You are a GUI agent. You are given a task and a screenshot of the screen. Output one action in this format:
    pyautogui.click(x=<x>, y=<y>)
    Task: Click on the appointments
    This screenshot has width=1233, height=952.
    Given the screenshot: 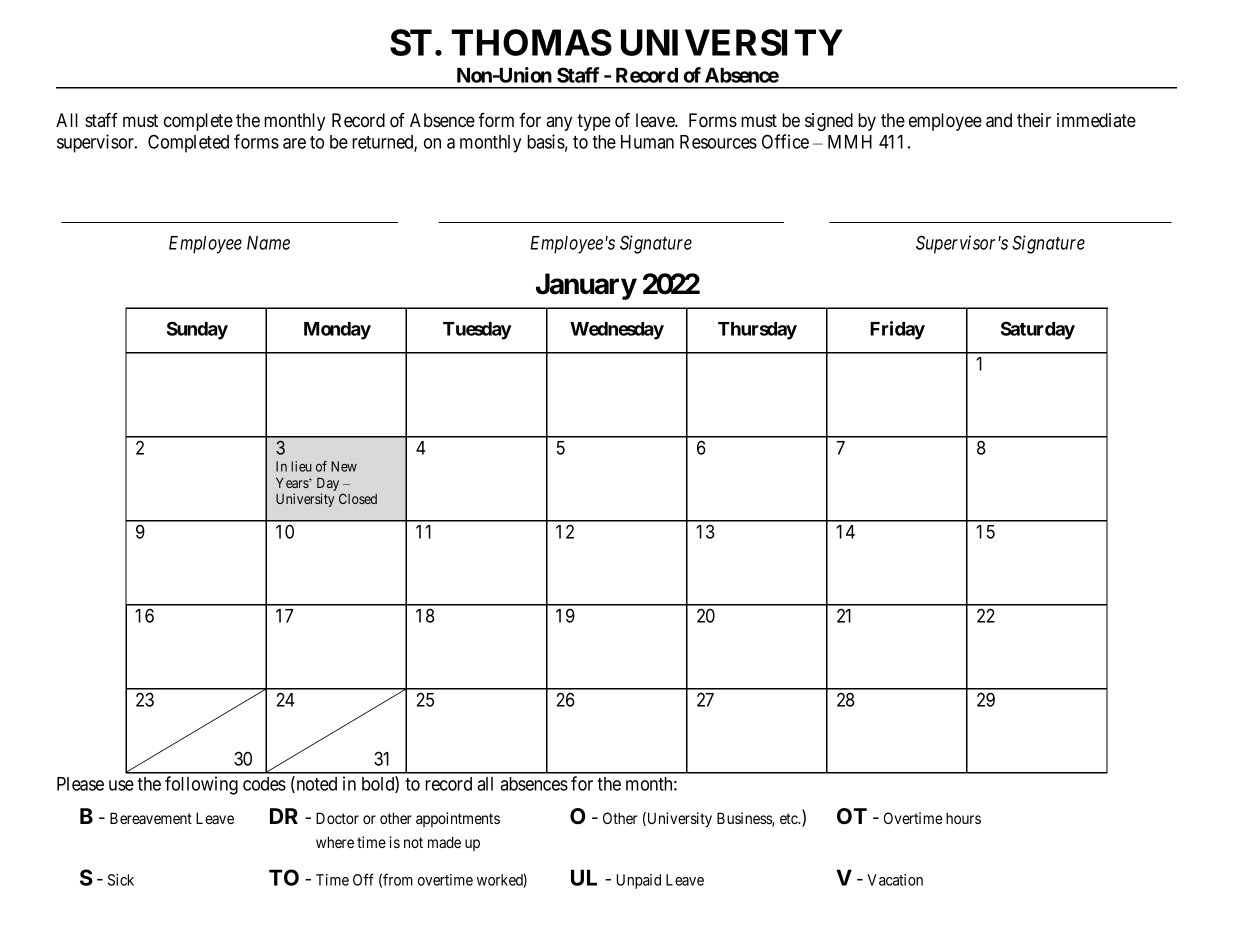 What is the action you would take?
    pyautogui.click(x=458, y=819)
